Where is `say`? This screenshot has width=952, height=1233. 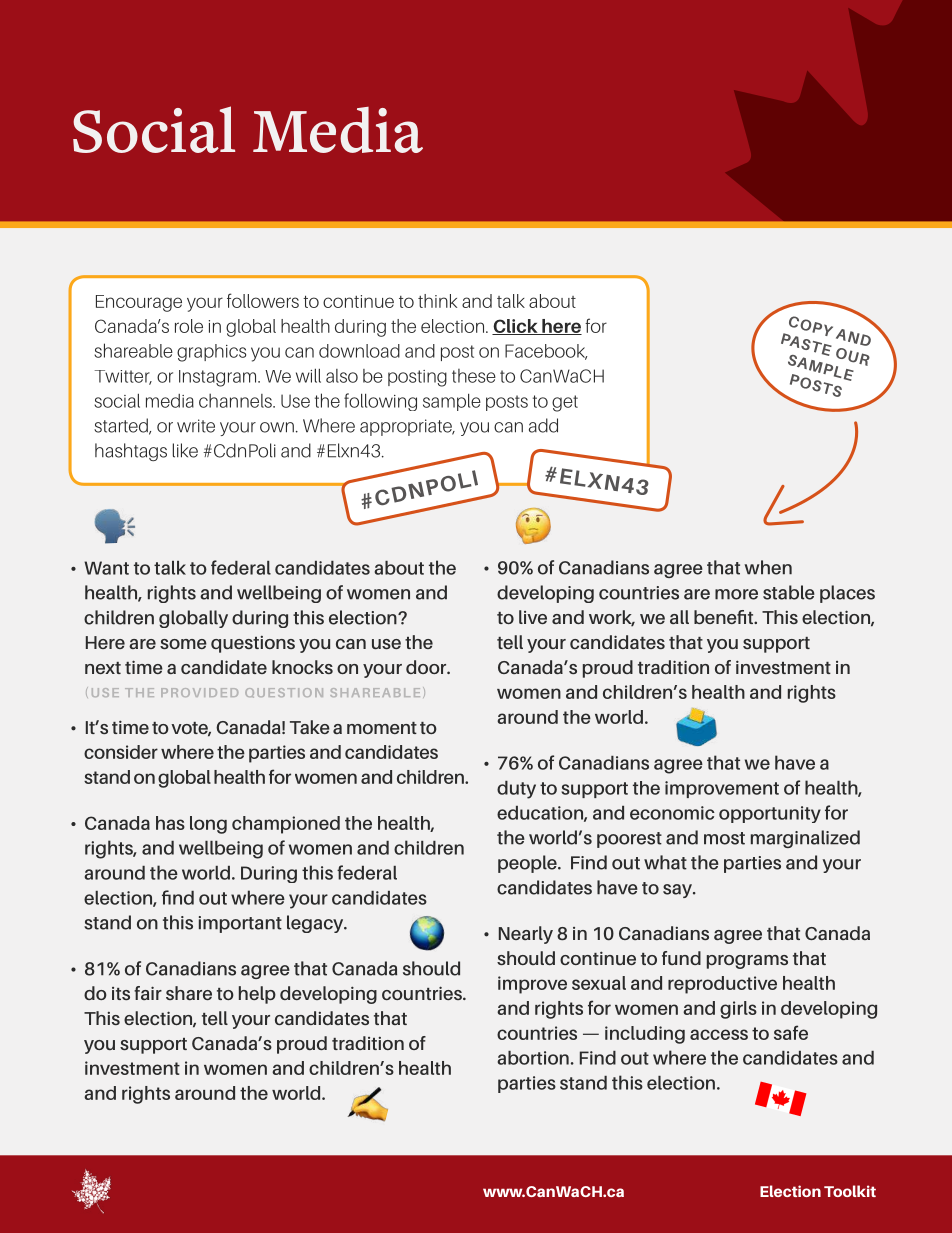
say is located at coordinates (678, 891).
